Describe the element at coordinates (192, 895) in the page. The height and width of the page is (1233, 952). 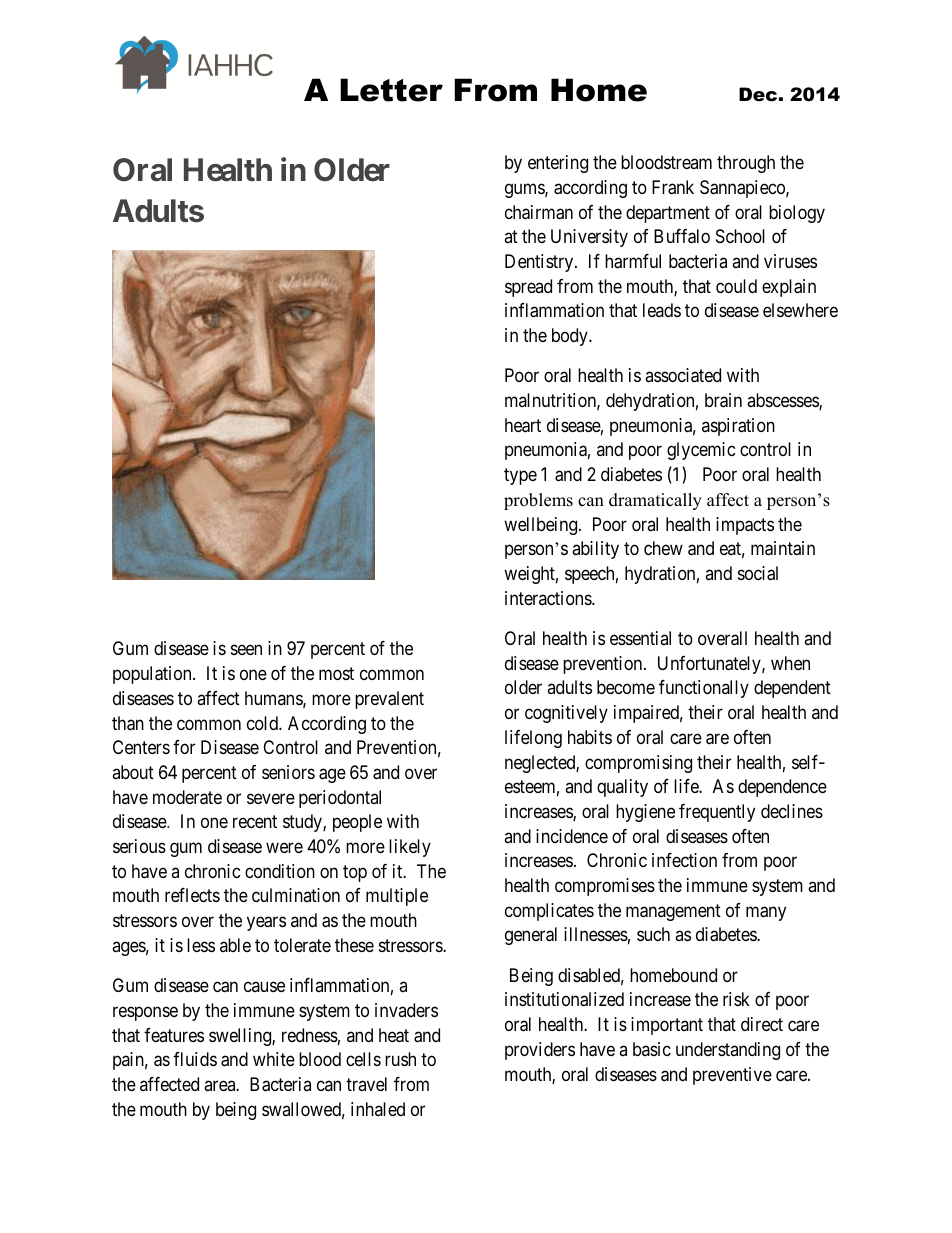
I see `reflects` at that location.
